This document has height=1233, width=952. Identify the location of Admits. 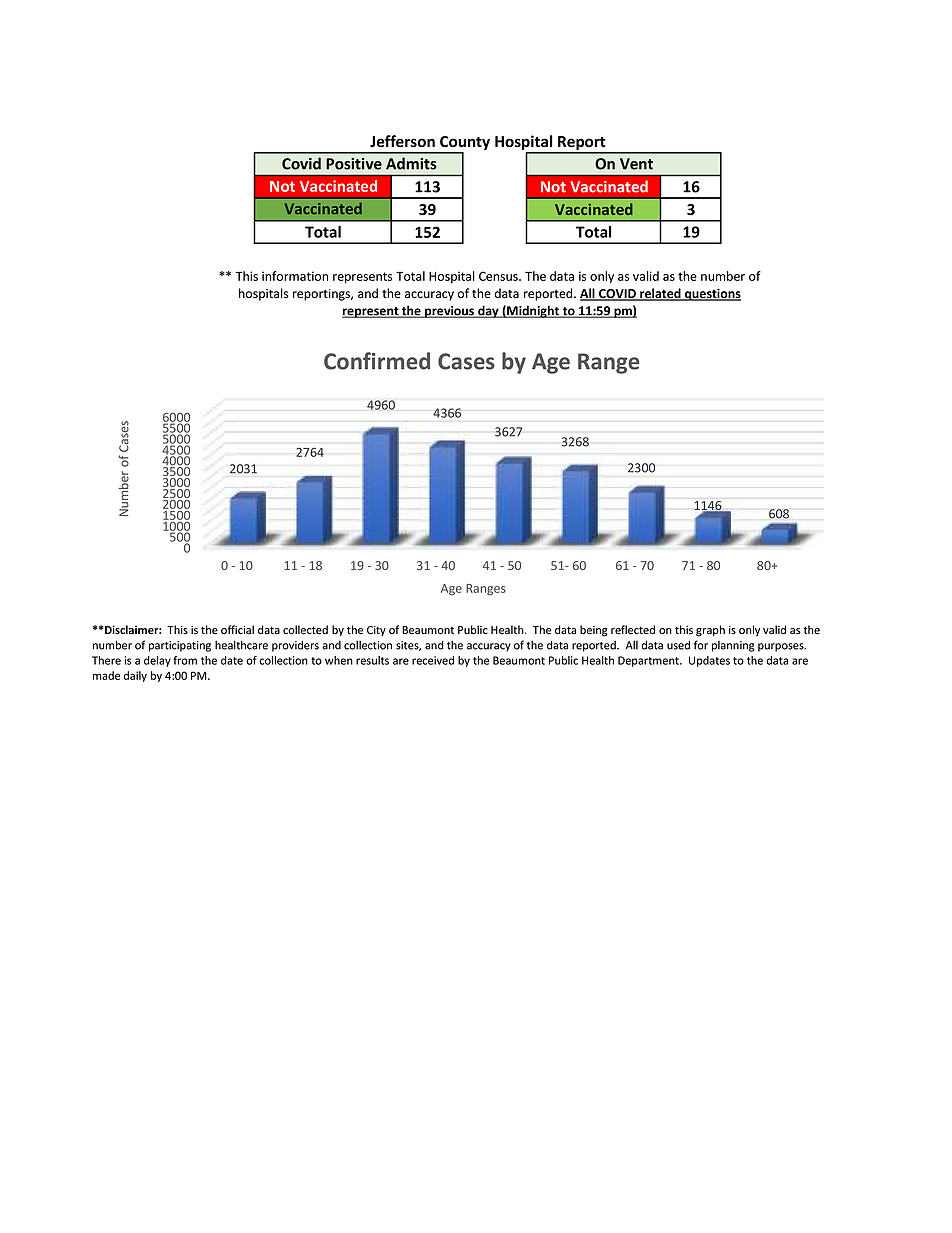
(411, 163).
